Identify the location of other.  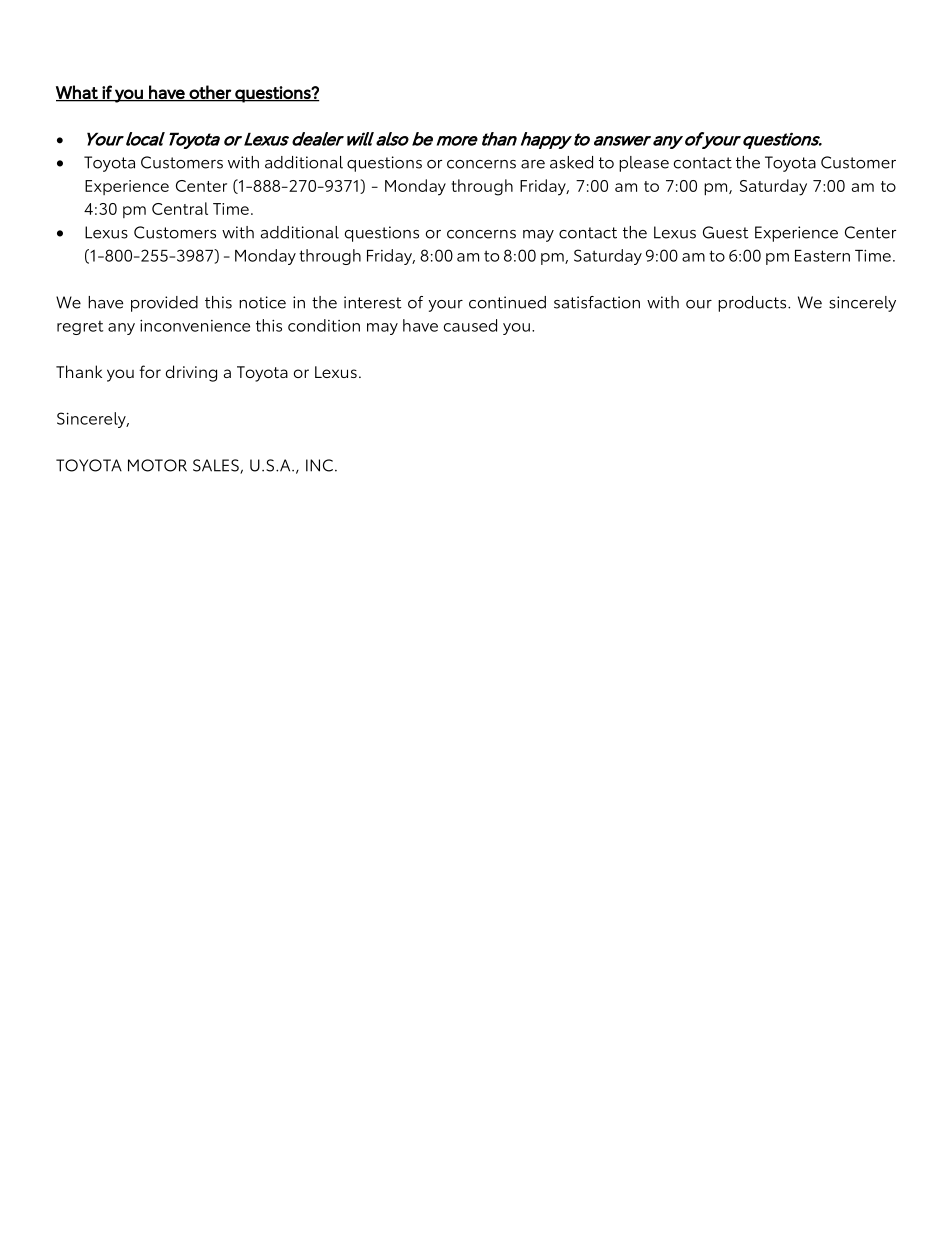
(210, 93).
